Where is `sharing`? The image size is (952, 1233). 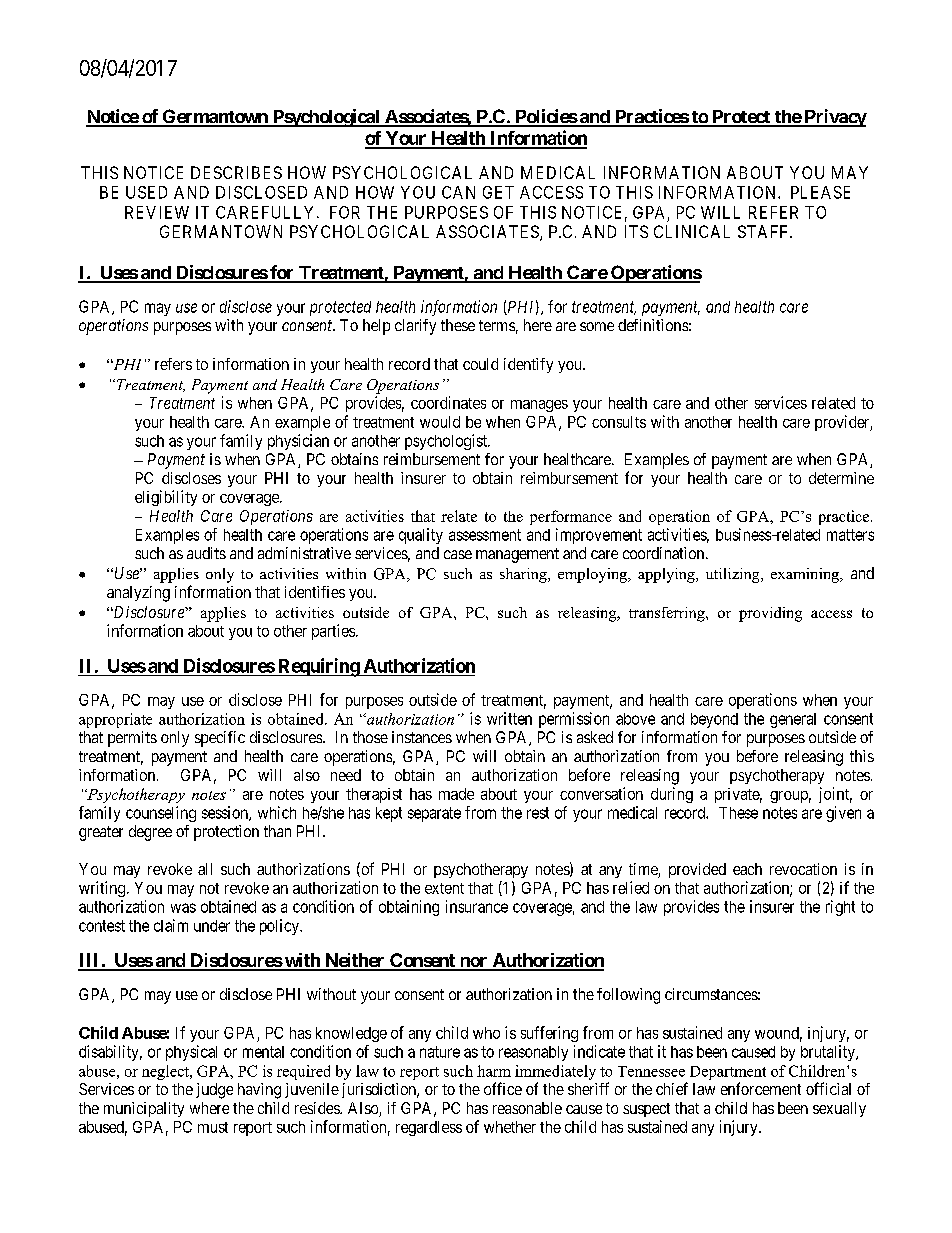 sharing is located at coordinates (524, 575).
